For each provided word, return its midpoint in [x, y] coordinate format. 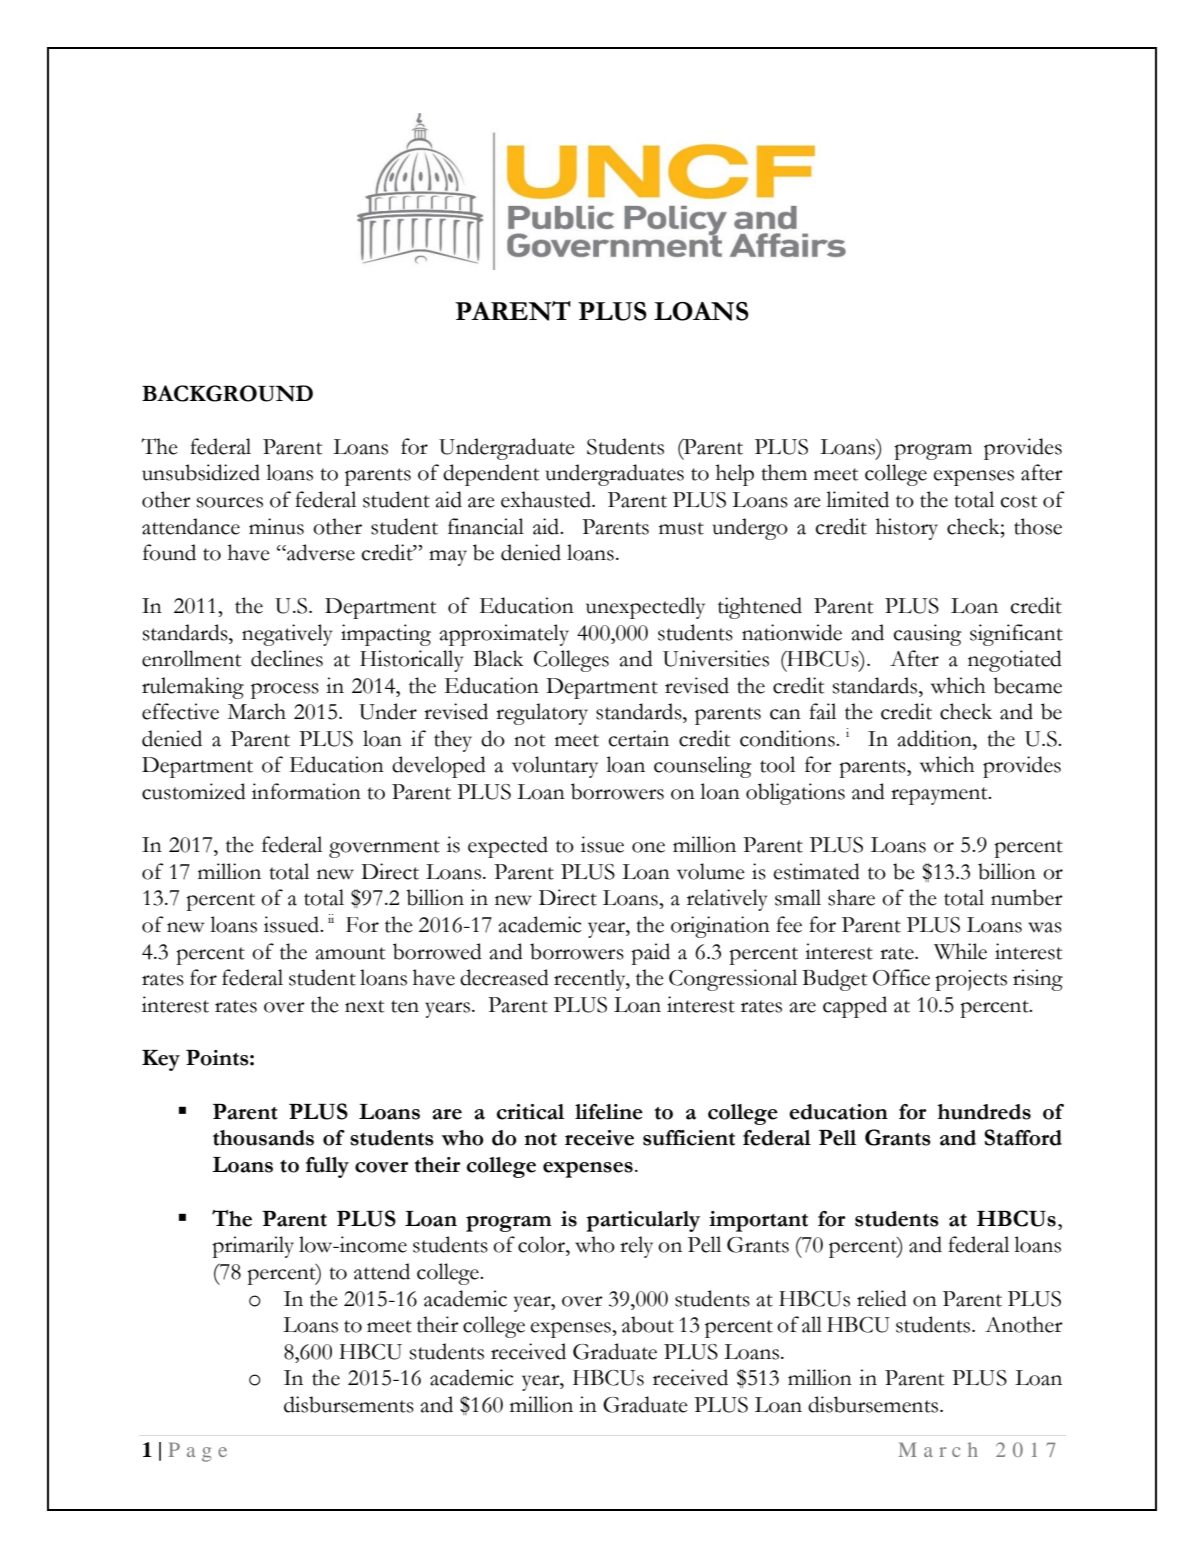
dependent [491, 475]
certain [638, 738]
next [364, 1006]
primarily [253, 1247]
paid [650, 954]
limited [857, 499]
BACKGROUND [227, 393]
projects [971, 980]
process [285, 691]
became [1027, 685]
